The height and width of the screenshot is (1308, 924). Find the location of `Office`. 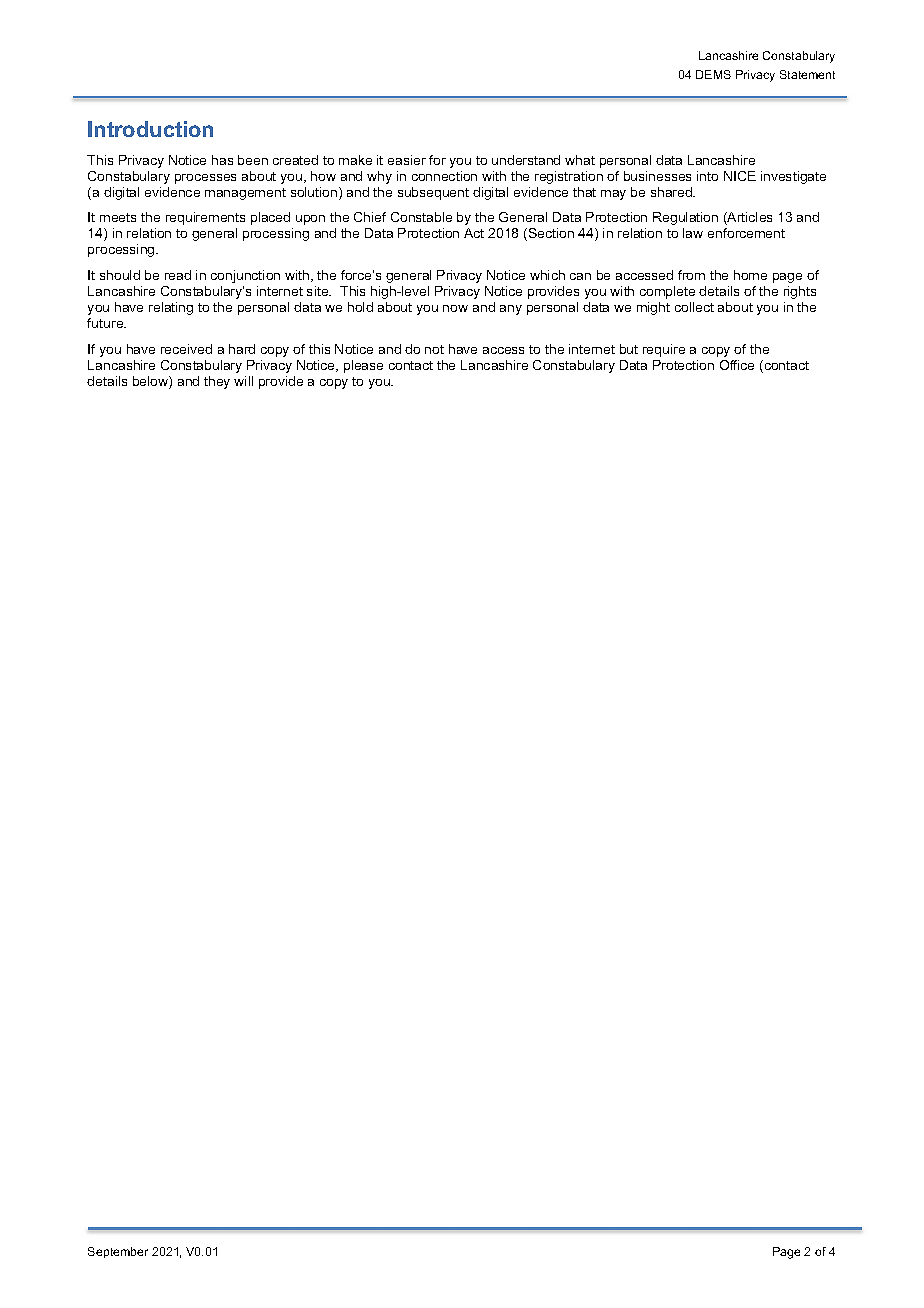

Office is located at coordinates (737, 365).
